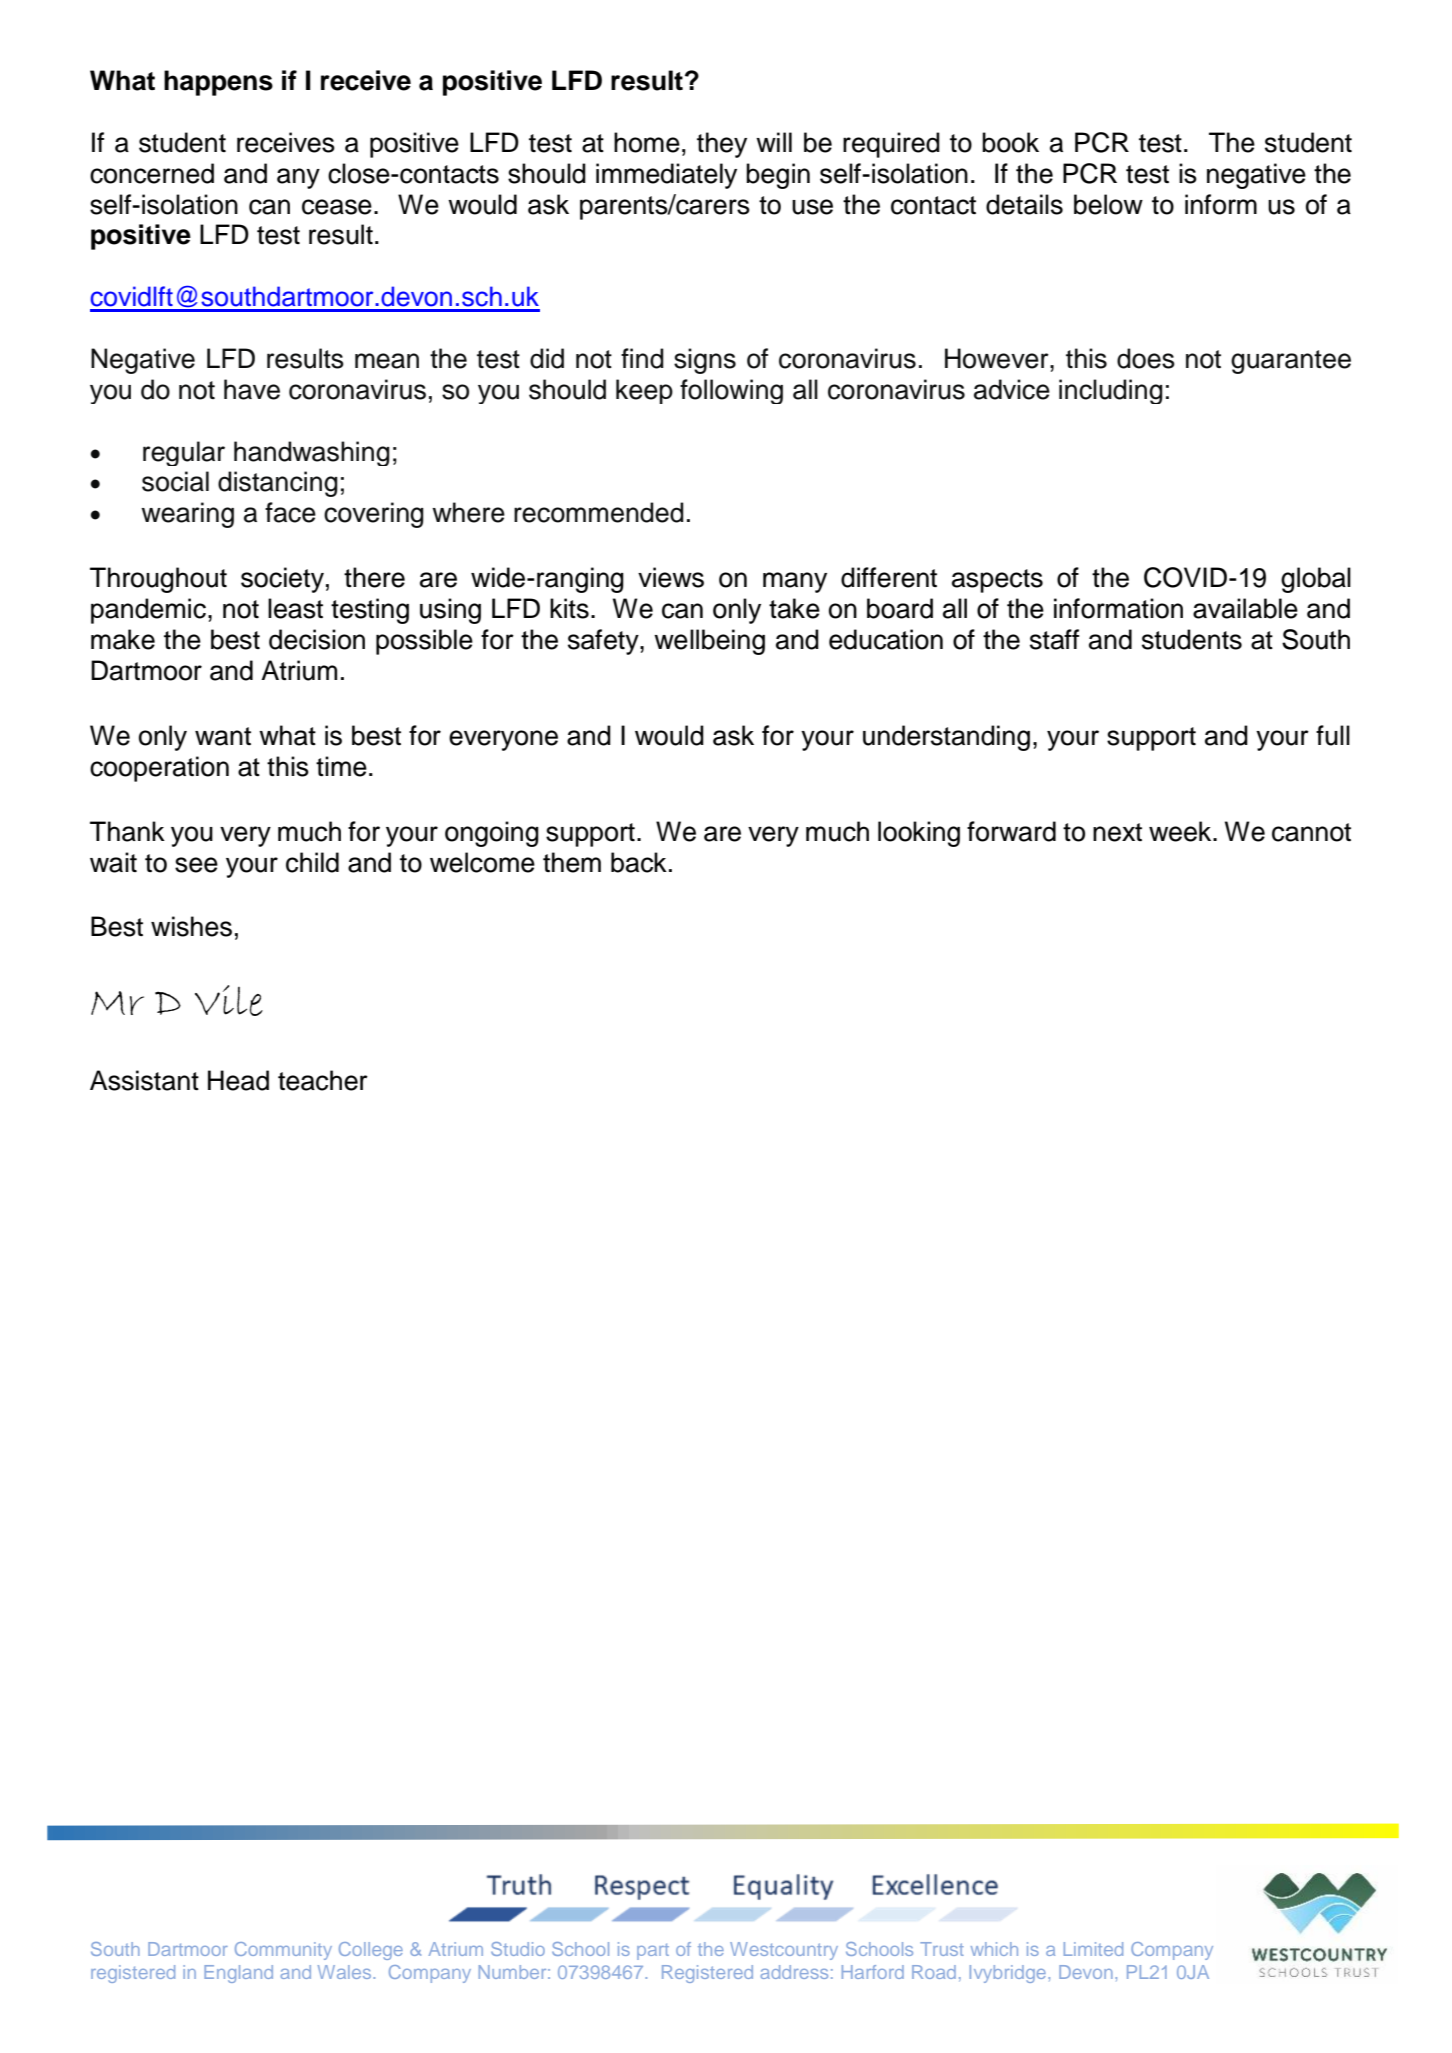  What do you see at coordinates (1093, 1949) in the page?
I see `Limited` at bounding box center [1093, 1949].
